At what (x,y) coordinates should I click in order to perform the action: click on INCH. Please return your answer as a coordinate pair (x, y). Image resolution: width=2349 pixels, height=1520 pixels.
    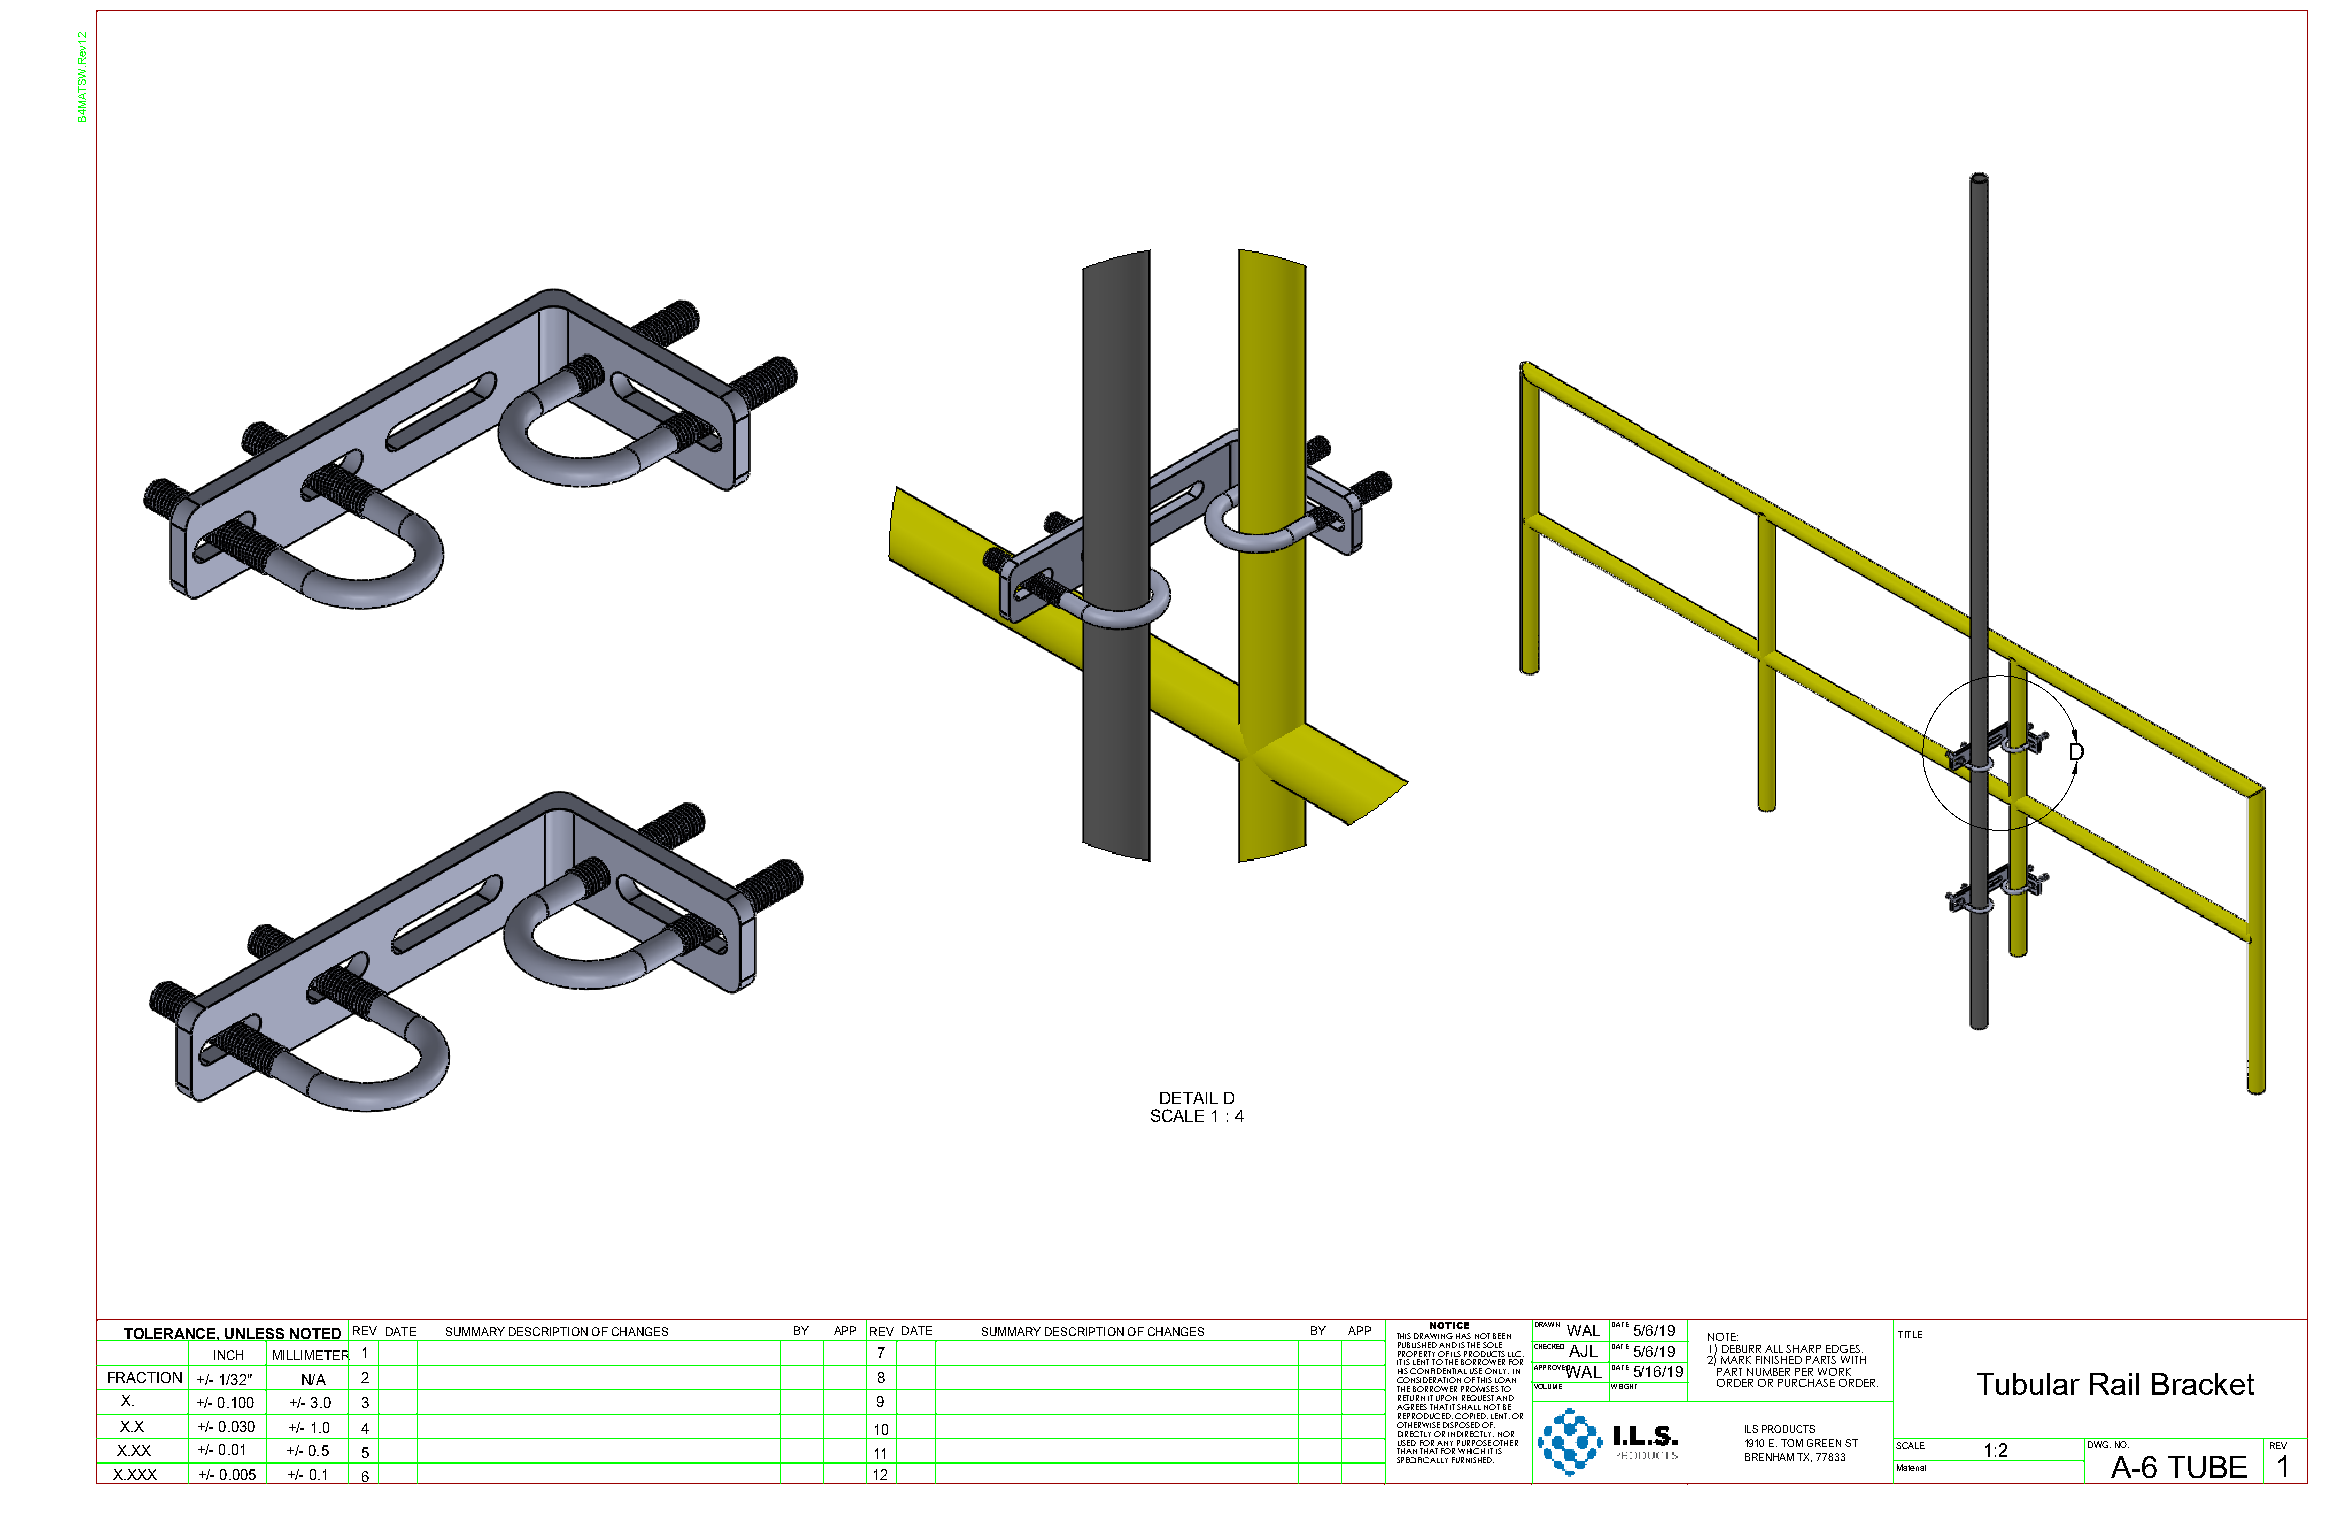
    Looking at the image, I should click on (228, 1355).
